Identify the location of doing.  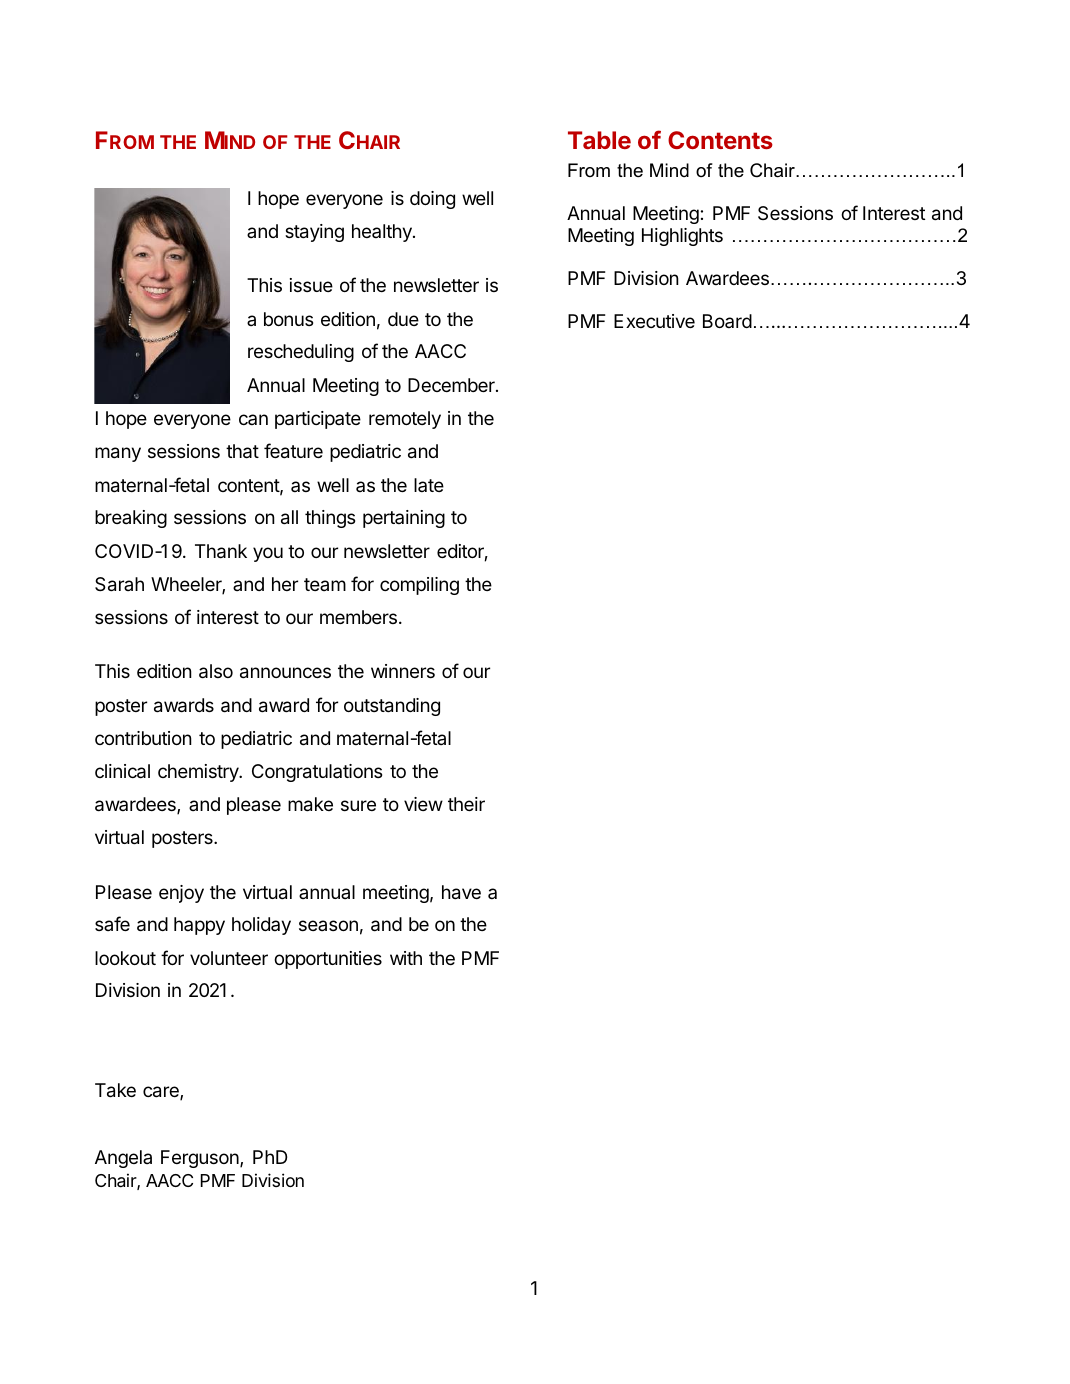
(432, 200).
